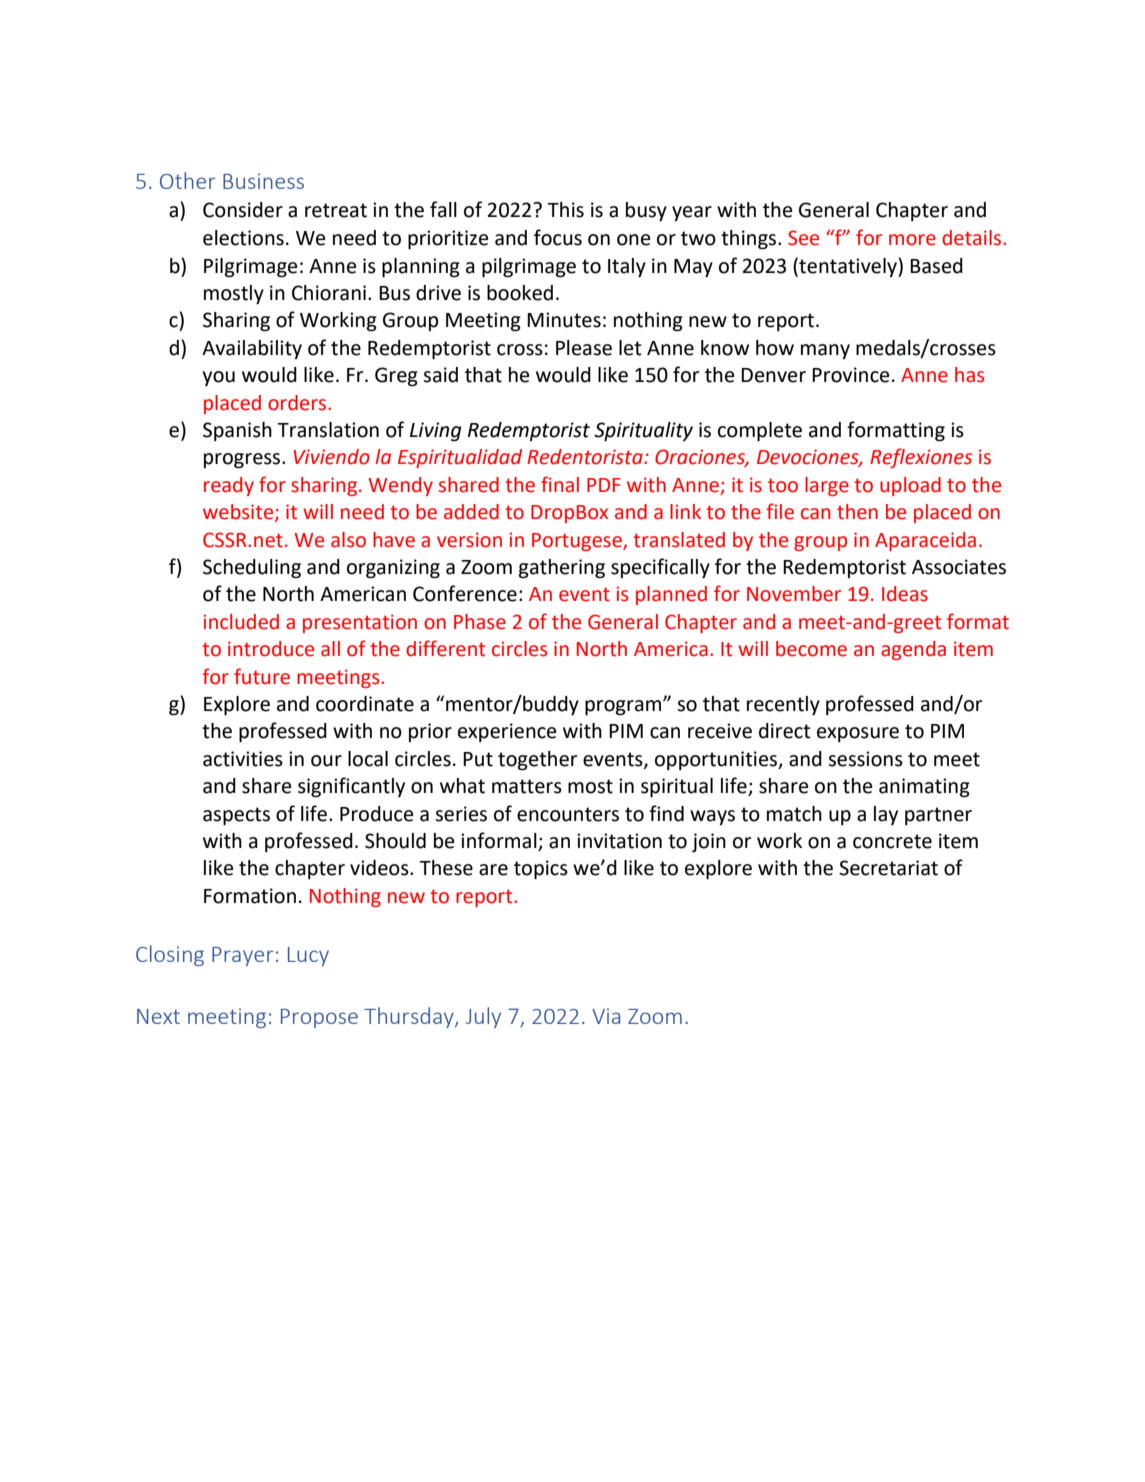 The image size is (1145, 1482). Describe the element at coordinates (243, 956) in the screenshot. I see `Prayer` at that location.
